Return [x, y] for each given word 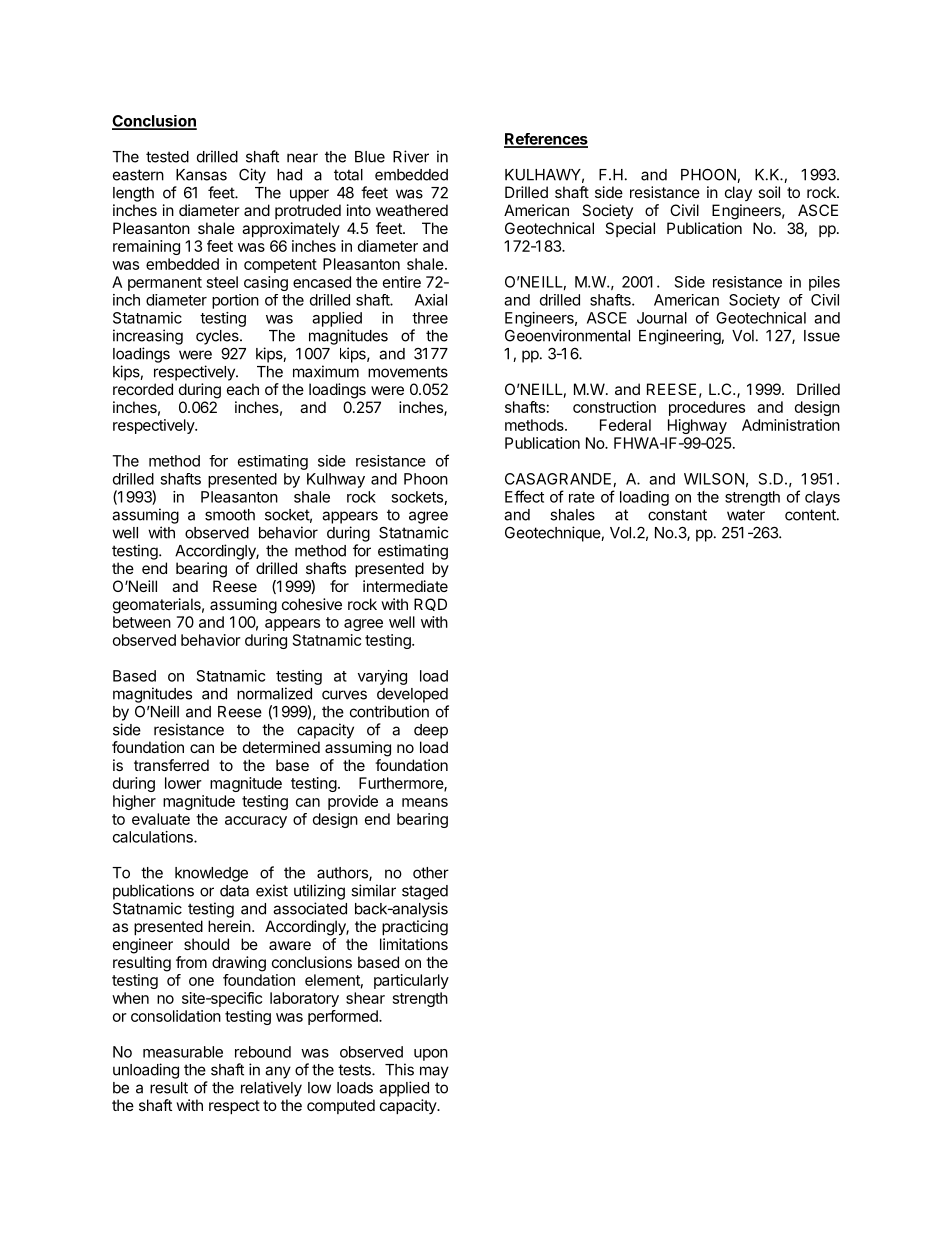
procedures [707, 408]
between [142, 622]
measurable [183, 1052]
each [243, 389]
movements [408, 372]
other [431, 873]
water [746, 515]
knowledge [211, 874]
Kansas [201, 175]
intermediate [405, 586]
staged [425, 892]
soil [769, 192]
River [411, 156]
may [434, 1072]
